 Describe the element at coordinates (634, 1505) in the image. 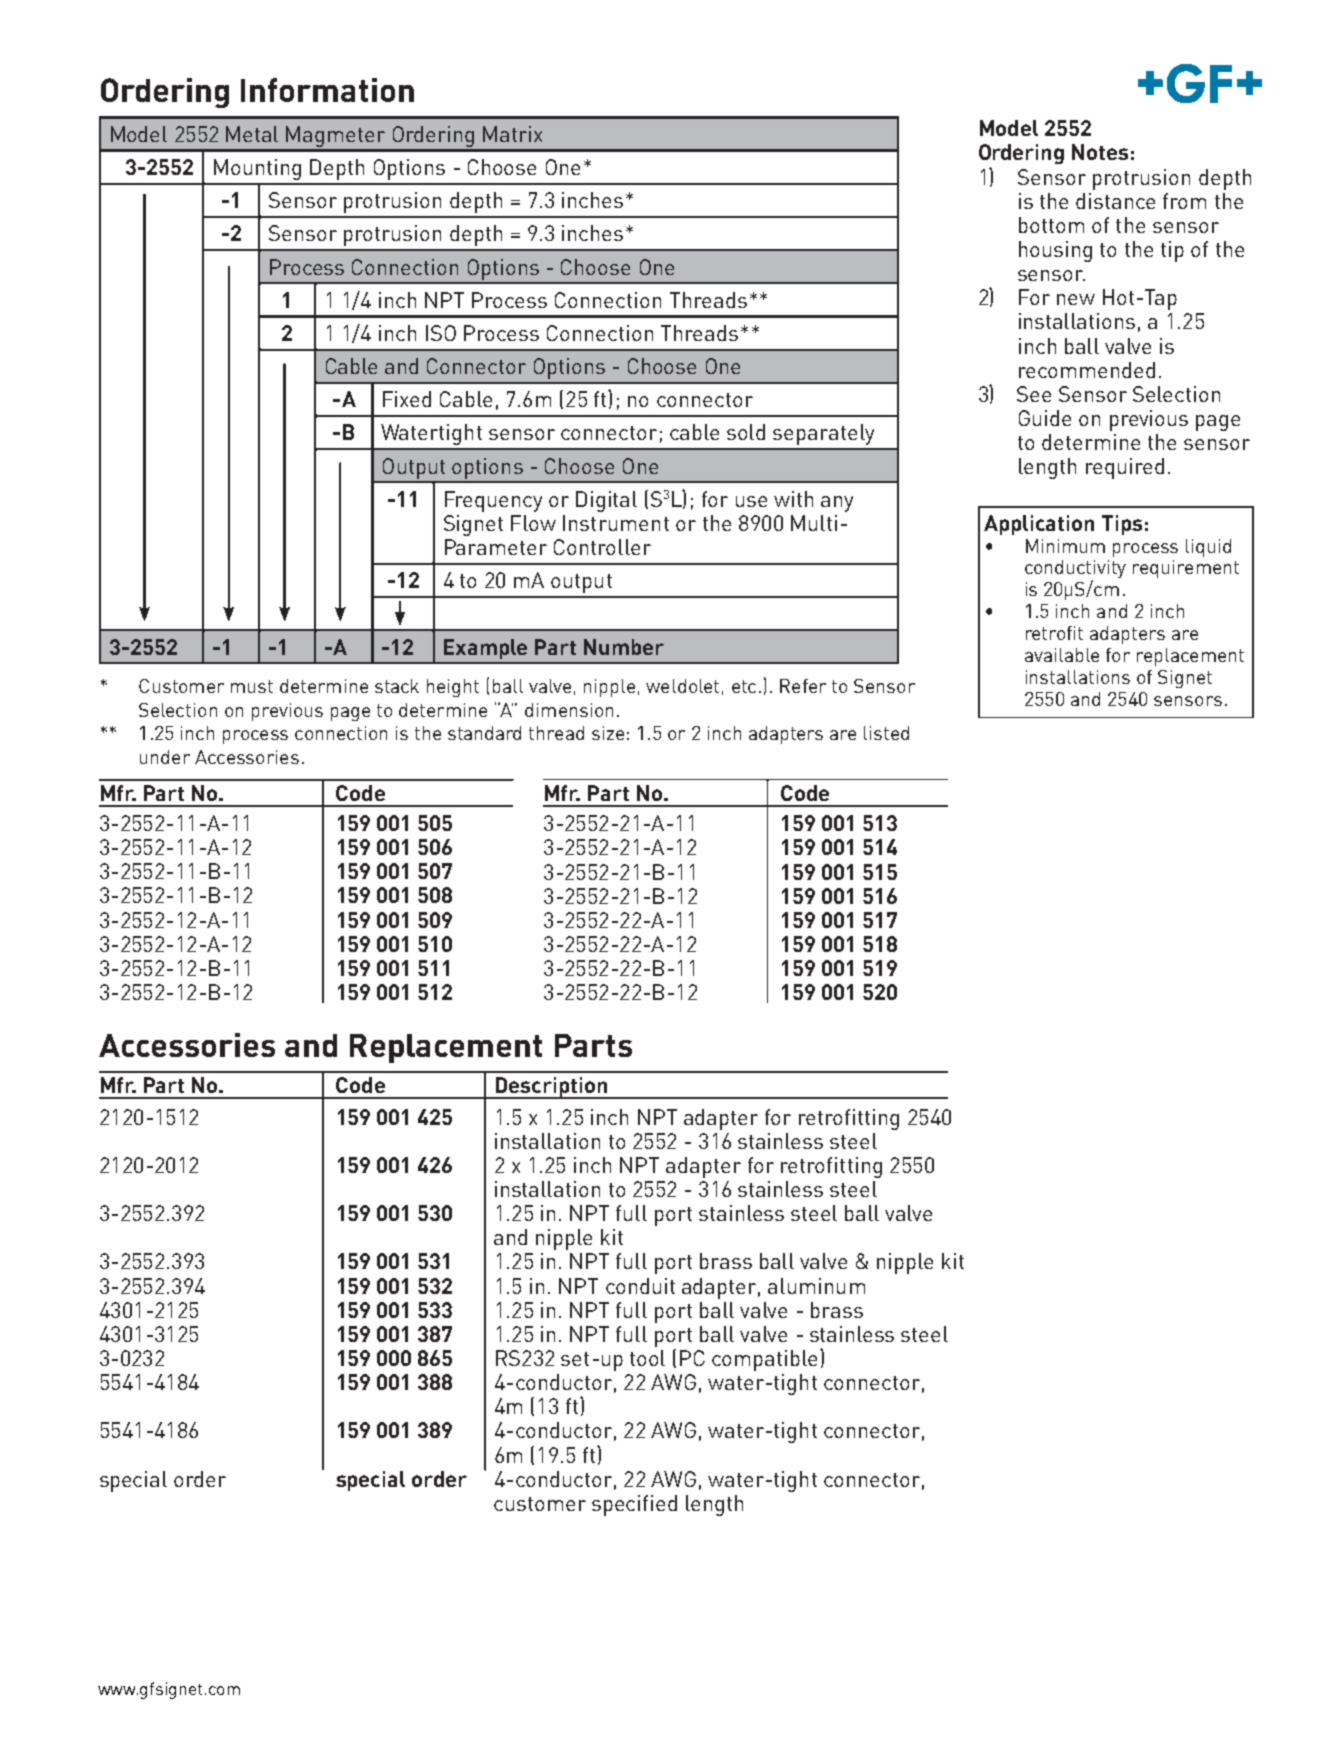

I see `specified` at that location.
